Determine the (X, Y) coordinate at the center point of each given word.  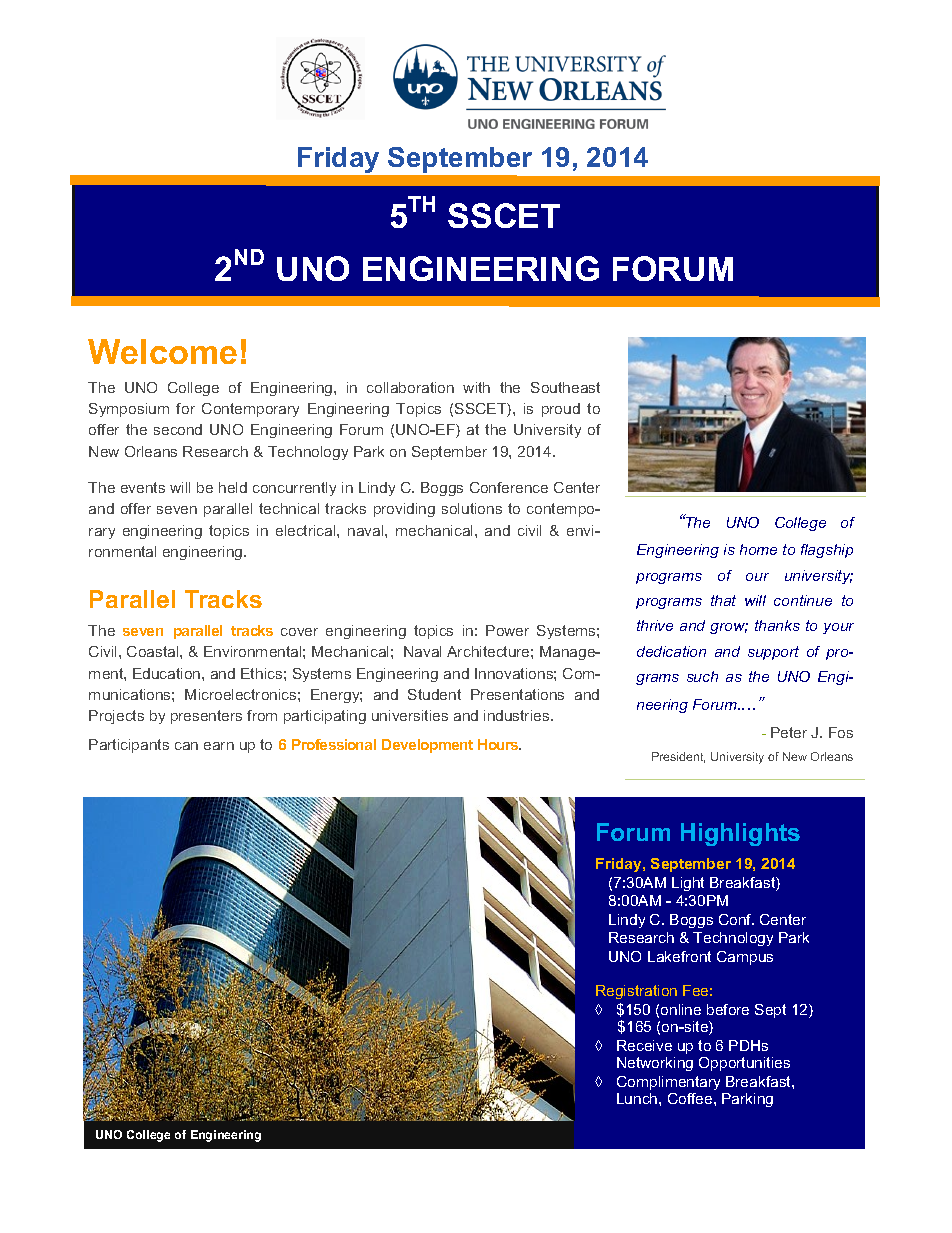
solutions (472, 508)
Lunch (638, 1098)
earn (219, 746)
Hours (499, 744)
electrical (307, 530)
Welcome (162, 351)
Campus (745, 958)
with (476, 387)
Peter (789, 732)
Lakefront (679, 956)
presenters (206, 717)
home (758, 549)
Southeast (565, 387)
